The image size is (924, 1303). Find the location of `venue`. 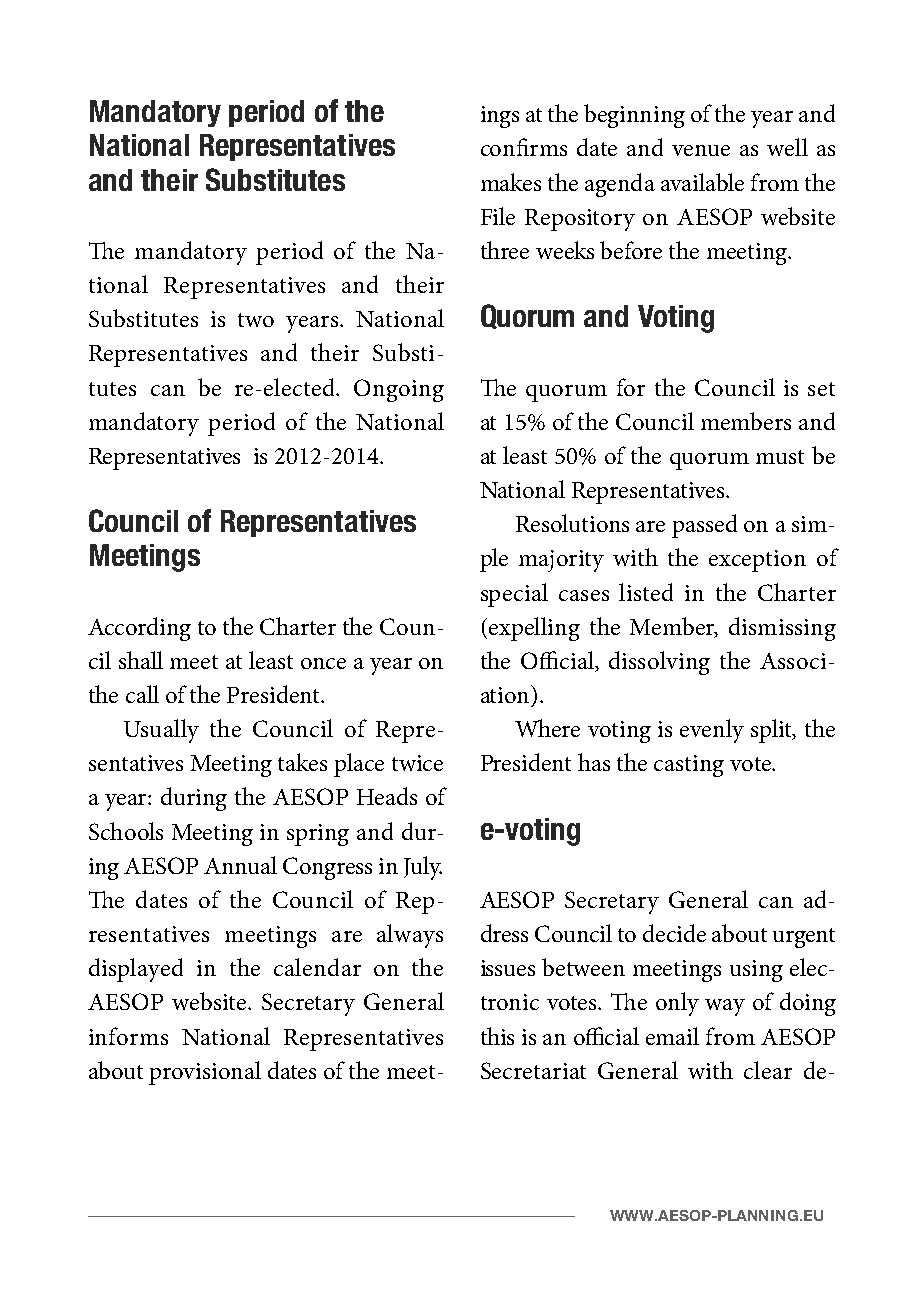

venue is located at coordinates (701, 150).
